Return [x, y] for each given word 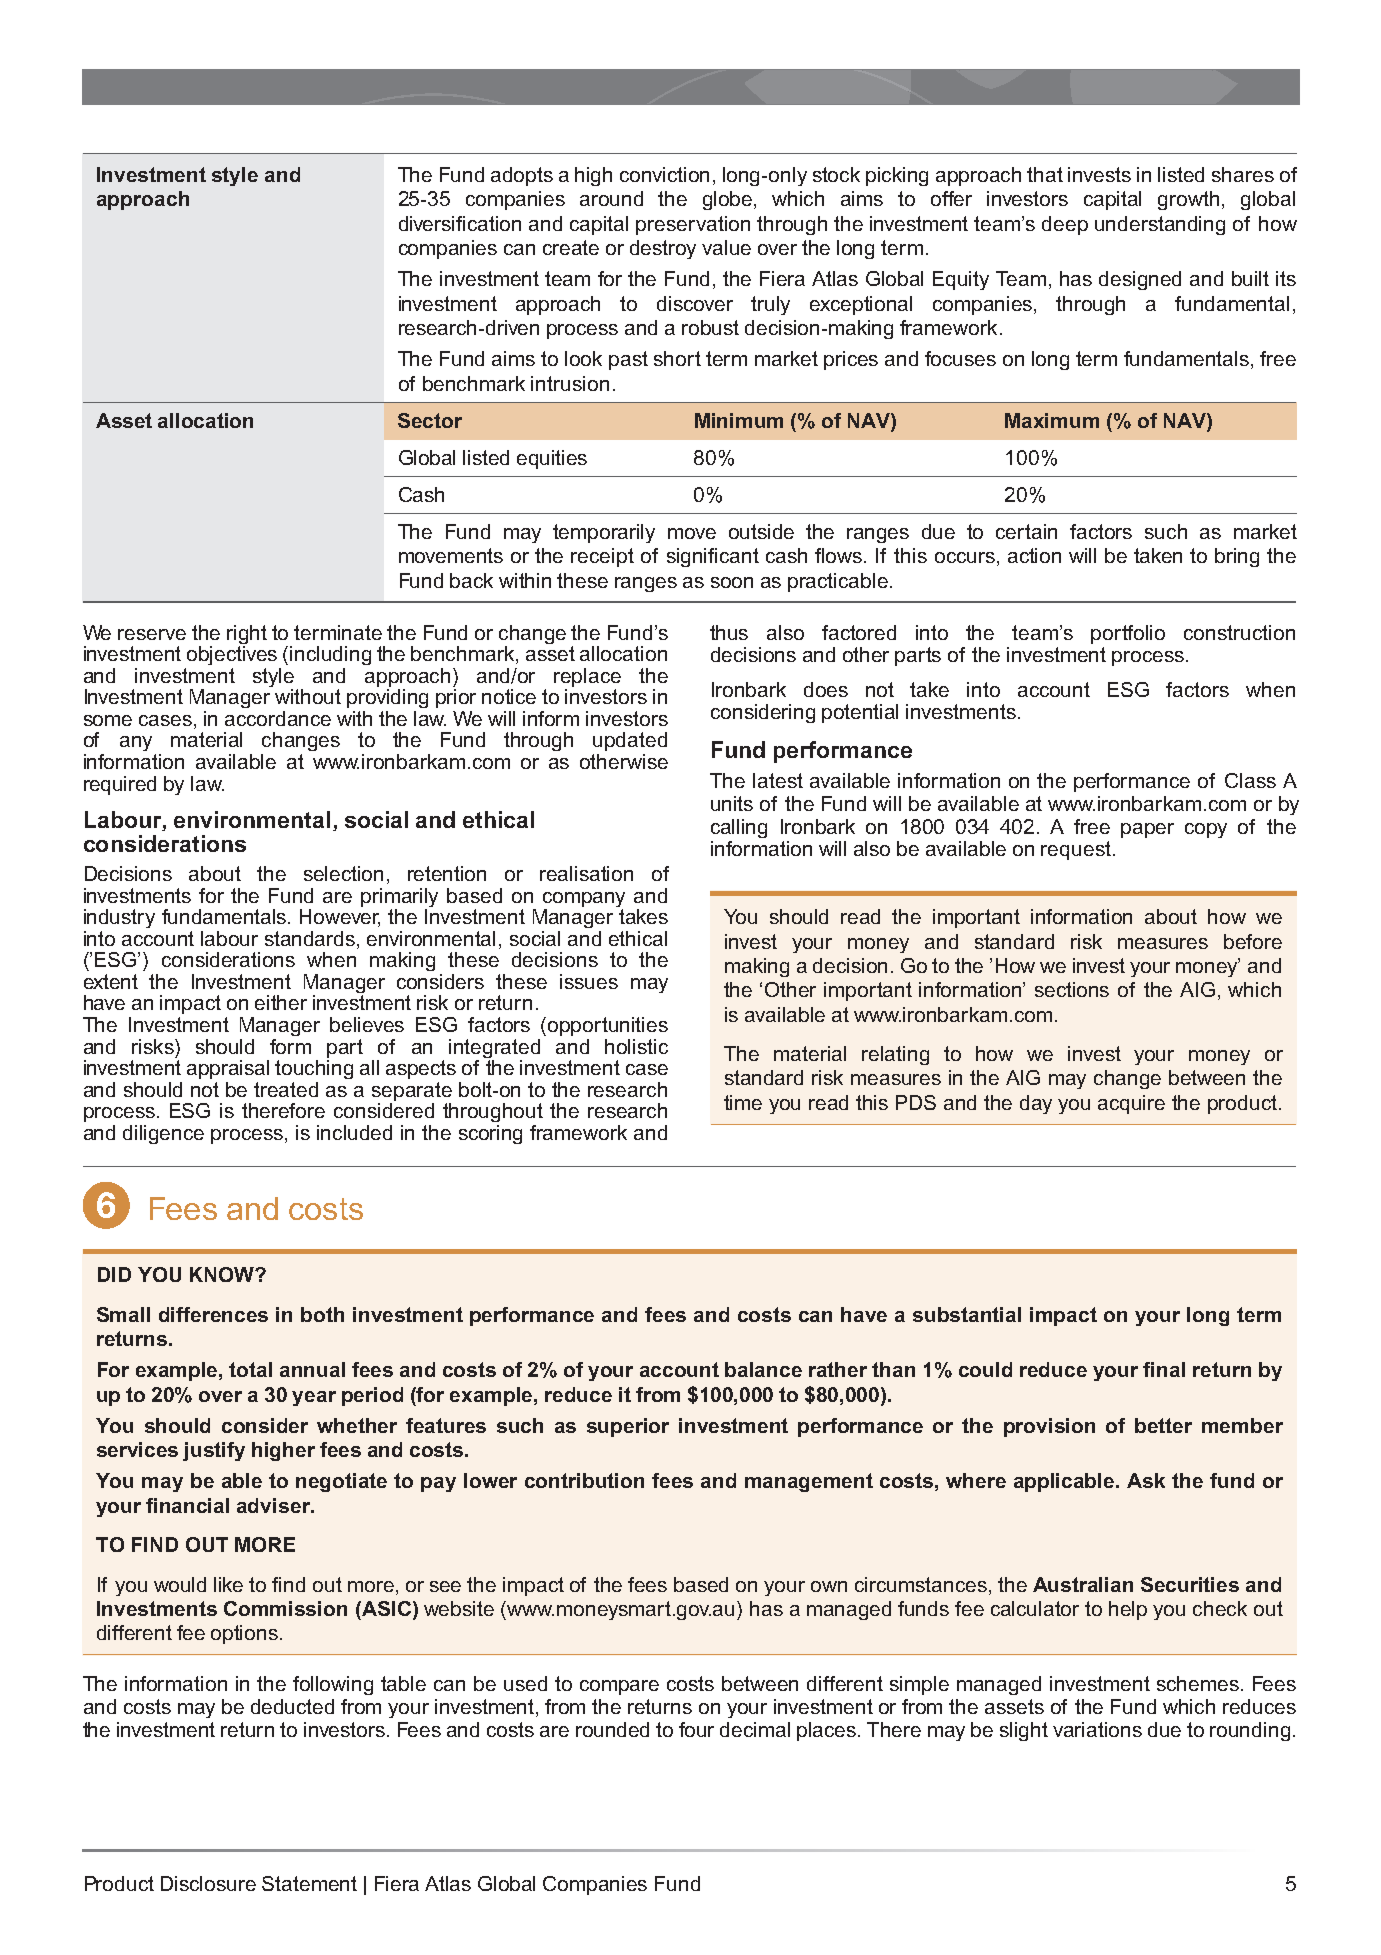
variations [1097, 1729]
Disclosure [208, 1883]
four [696, 1729]
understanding [1160, 225]
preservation [693, 225]
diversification [460, 223]
